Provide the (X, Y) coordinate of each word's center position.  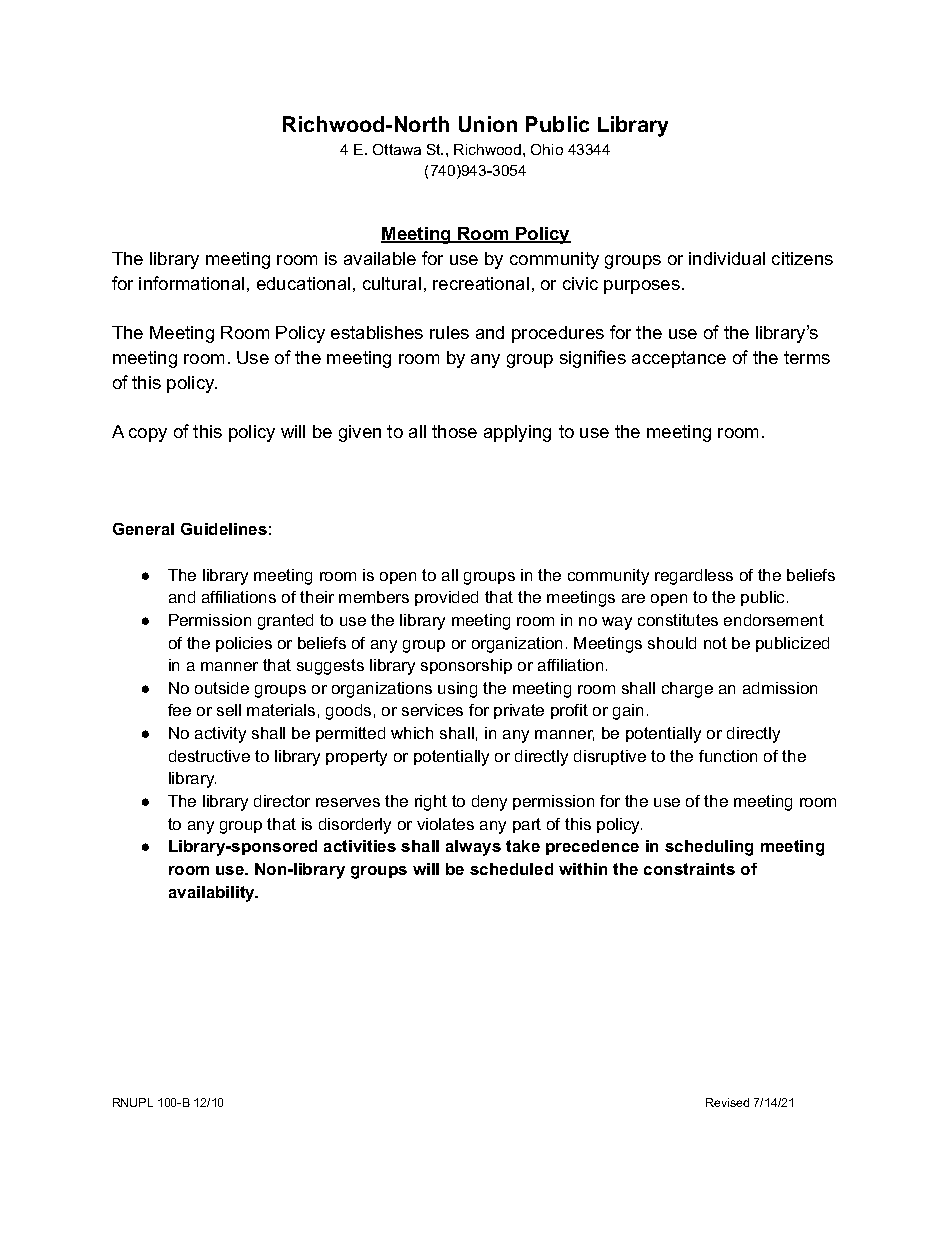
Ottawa (397, 149)
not (715, 643)
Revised (727, 1102)
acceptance (679, 359)
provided (446, 598)
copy (148, 435)
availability (213, 894)
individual (727, 258)
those (454, 431)
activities (360, 846)
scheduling (709, 848)
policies (244, 644)
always (473, 848)
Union (488, 124)
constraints (689, 869)
